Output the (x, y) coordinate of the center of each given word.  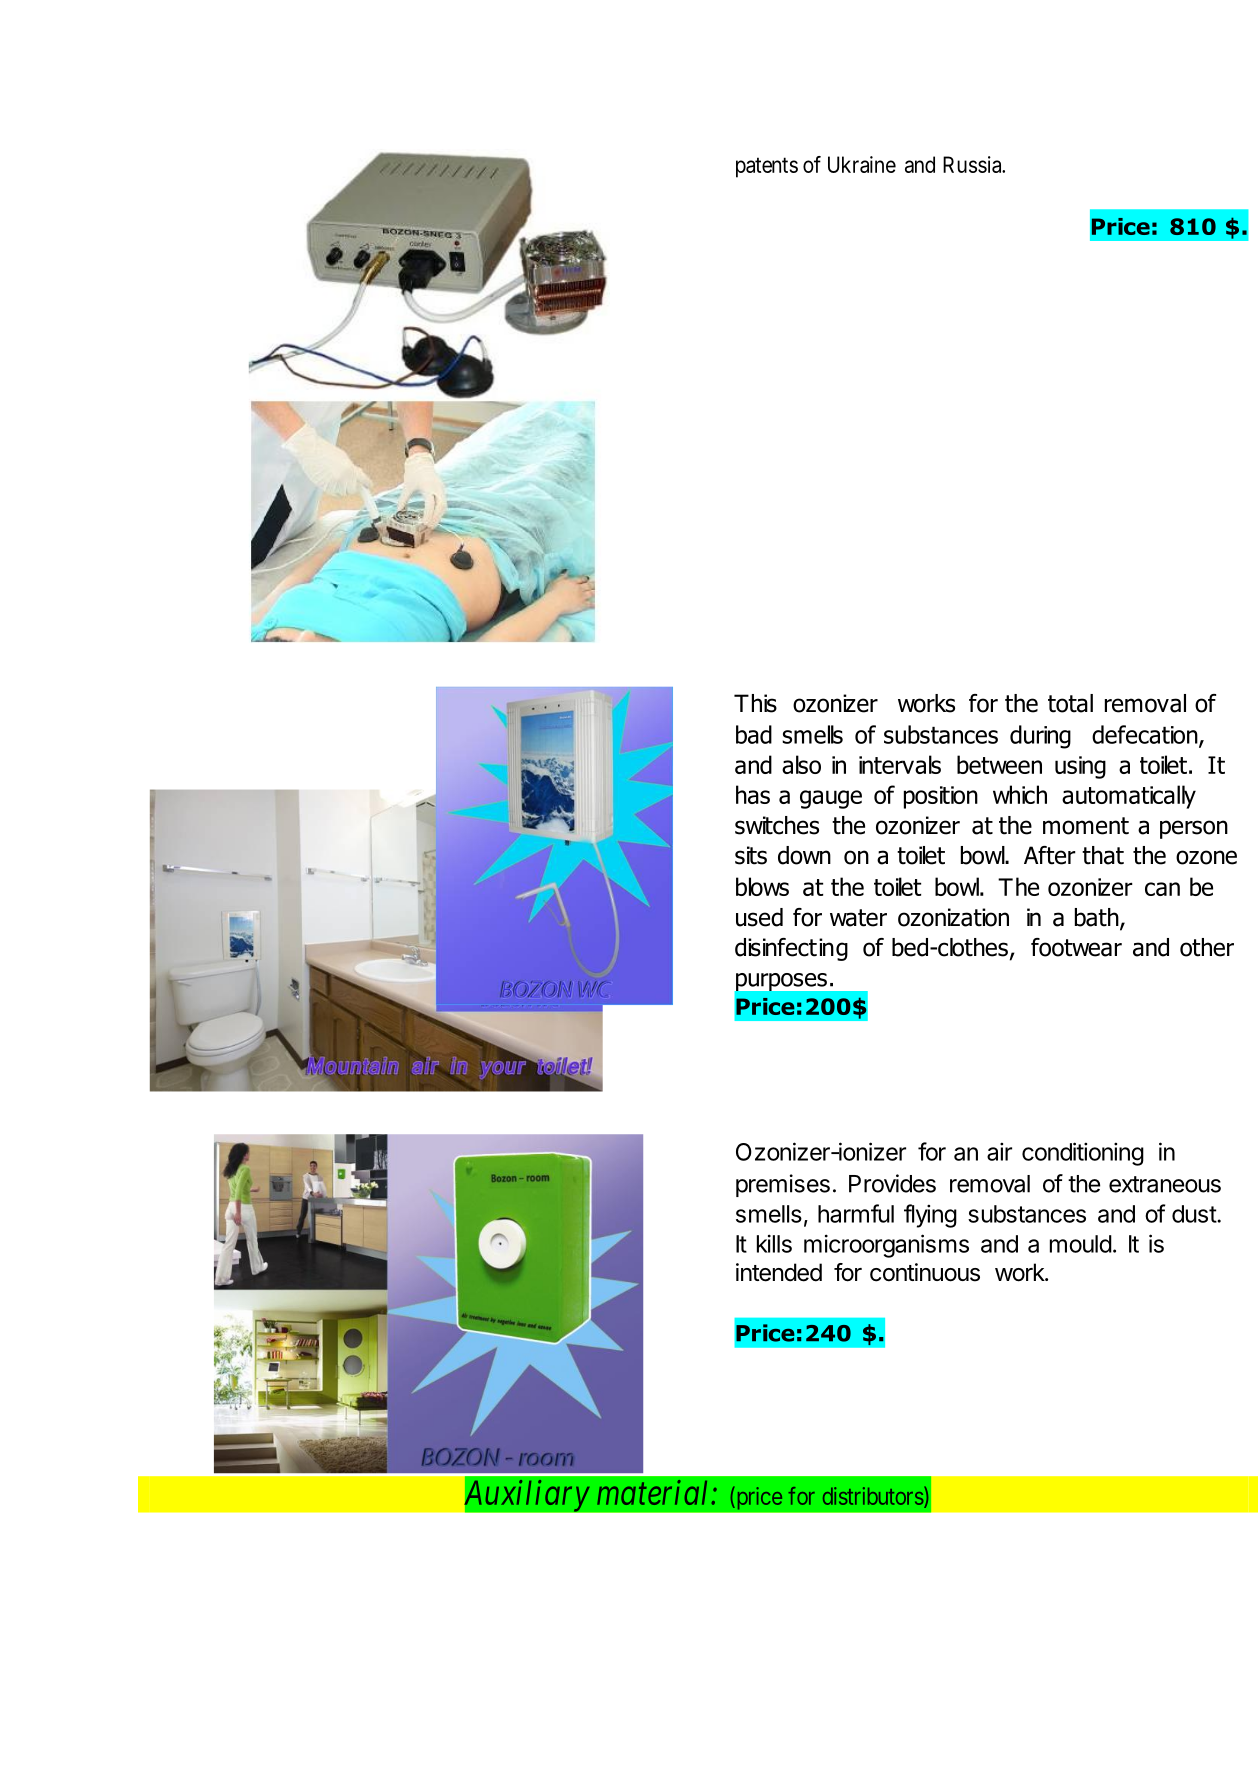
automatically (1129, 797)
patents (767, 168)
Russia (973, 164)
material (652, 1492)
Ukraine (862, 164)
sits (751, 855)
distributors (873, 1496)
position (941, 797)
